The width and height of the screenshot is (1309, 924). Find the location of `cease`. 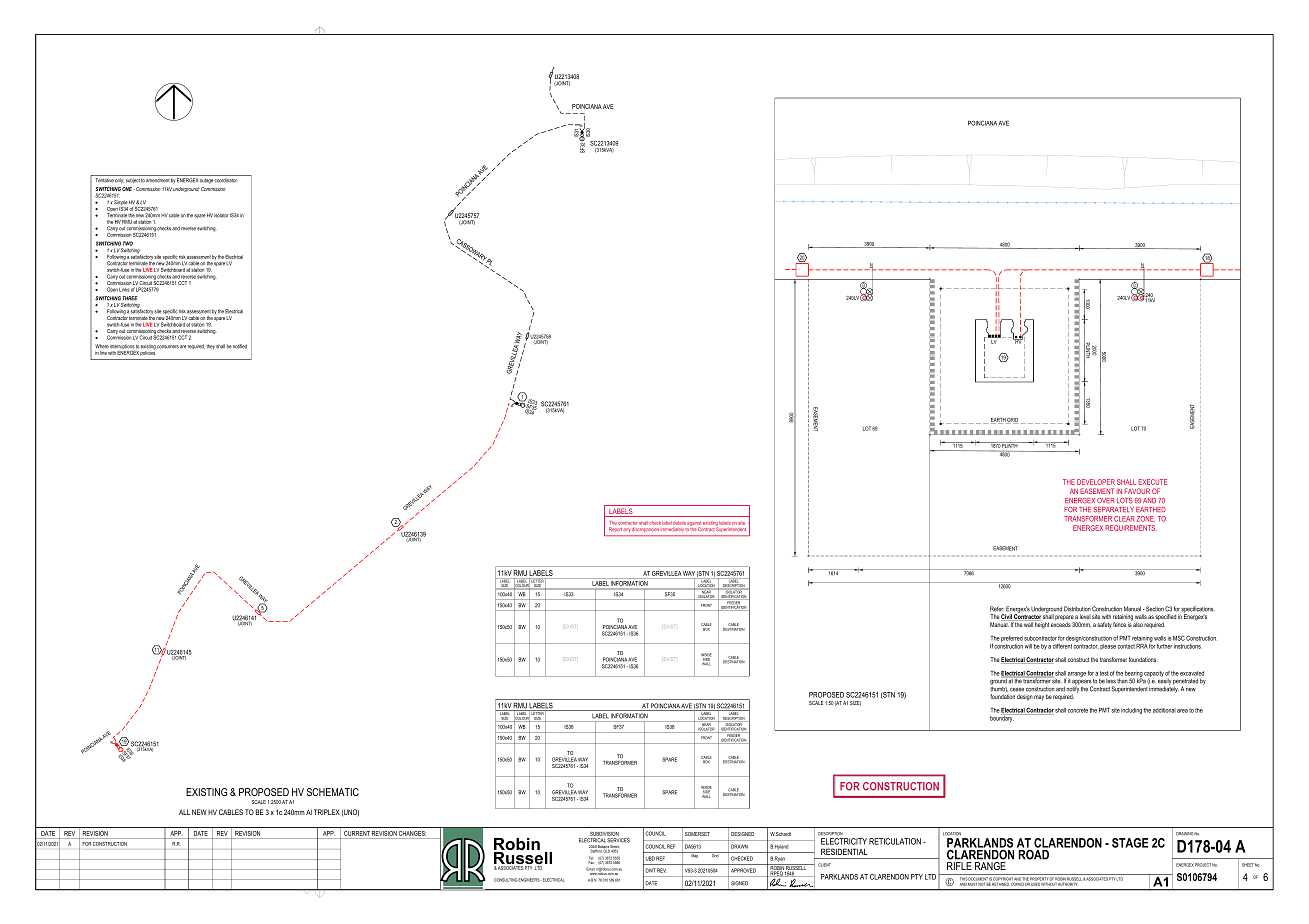

cease is located at coordinates (1017, 690).
